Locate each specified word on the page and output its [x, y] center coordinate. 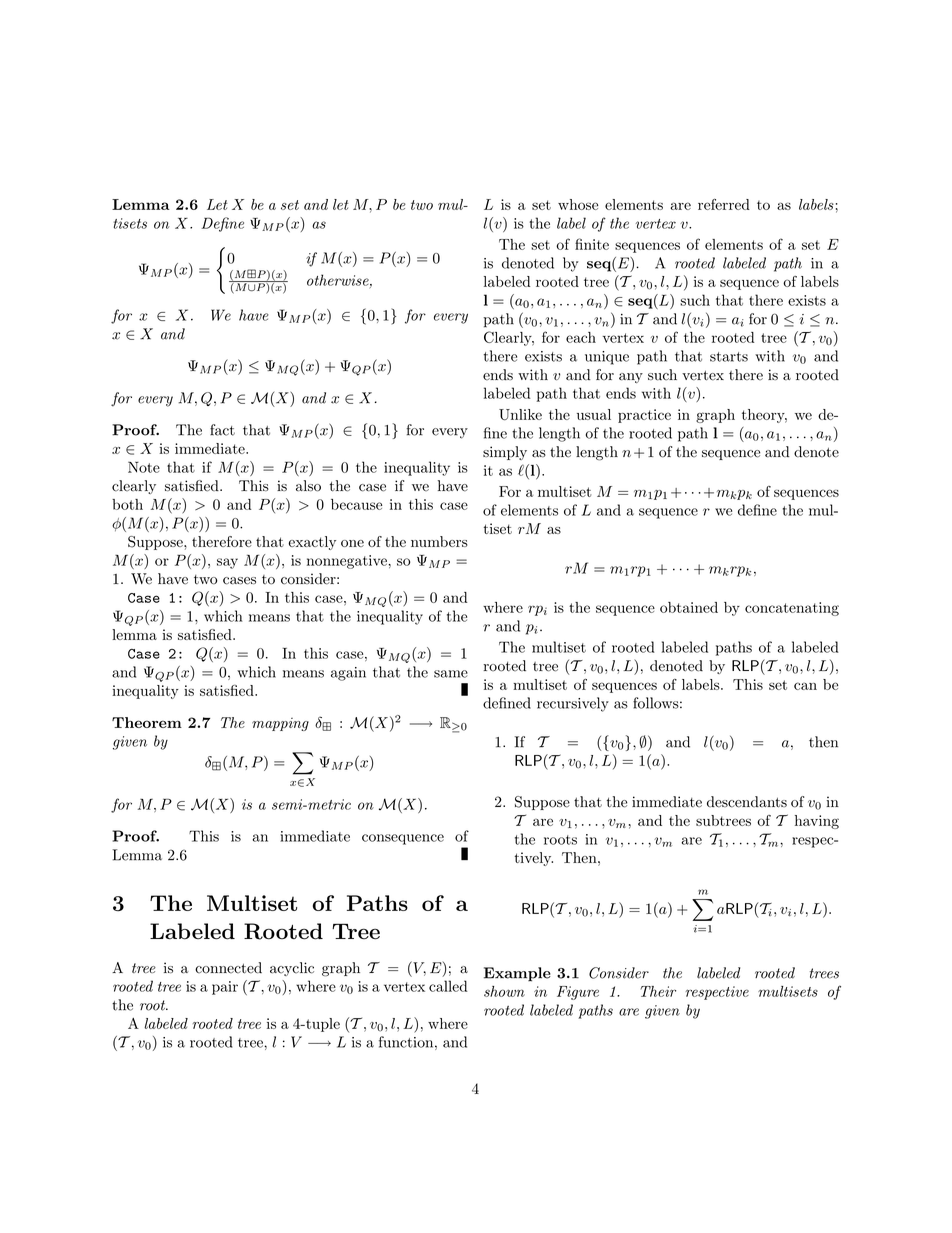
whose [578, 204]
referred [724, 204]
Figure [578, 993]
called [448, 986]
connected [228, 968]
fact [222, 430]
